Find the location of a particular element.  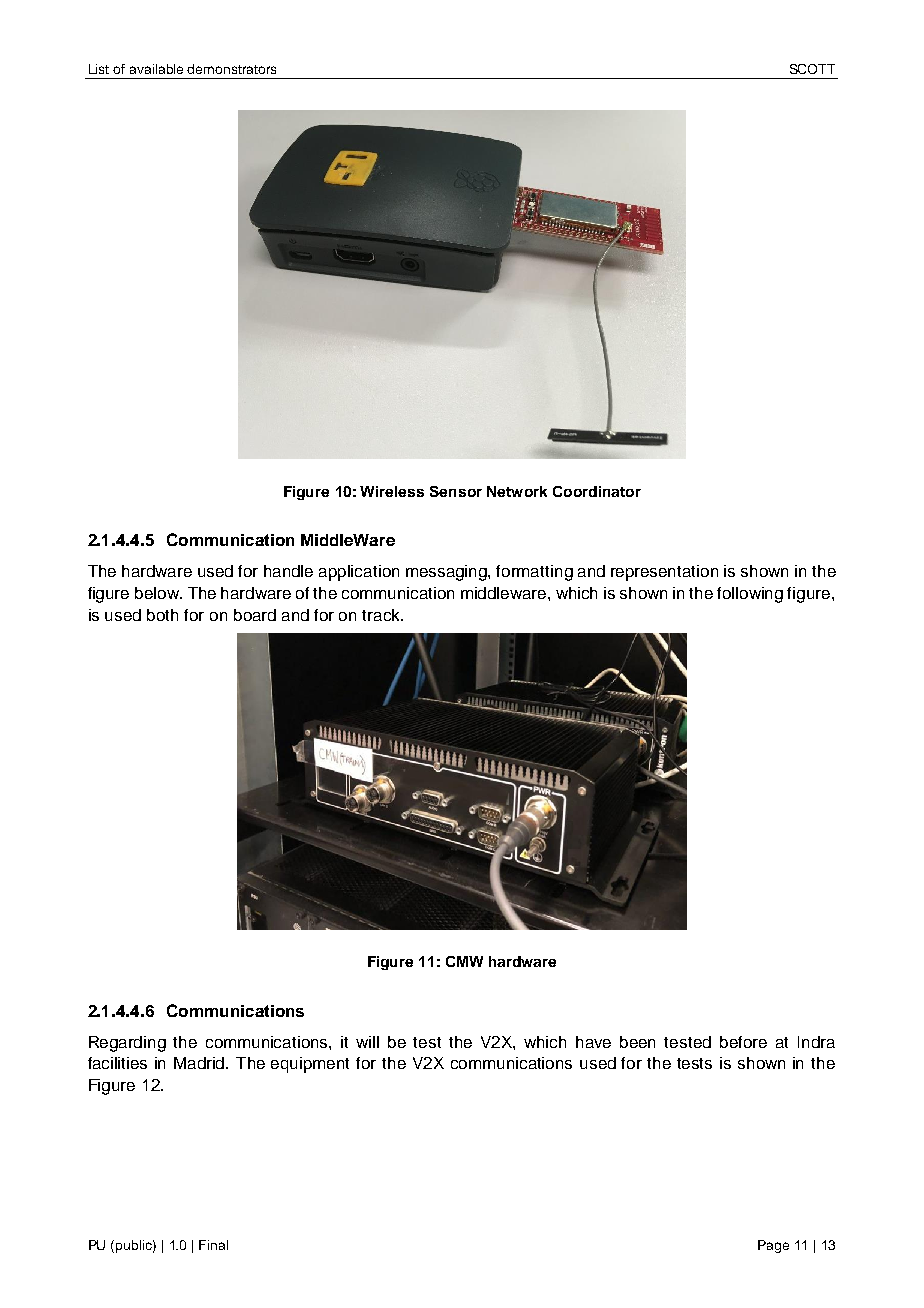

demonstrators is located at coordinates (231, 69).
